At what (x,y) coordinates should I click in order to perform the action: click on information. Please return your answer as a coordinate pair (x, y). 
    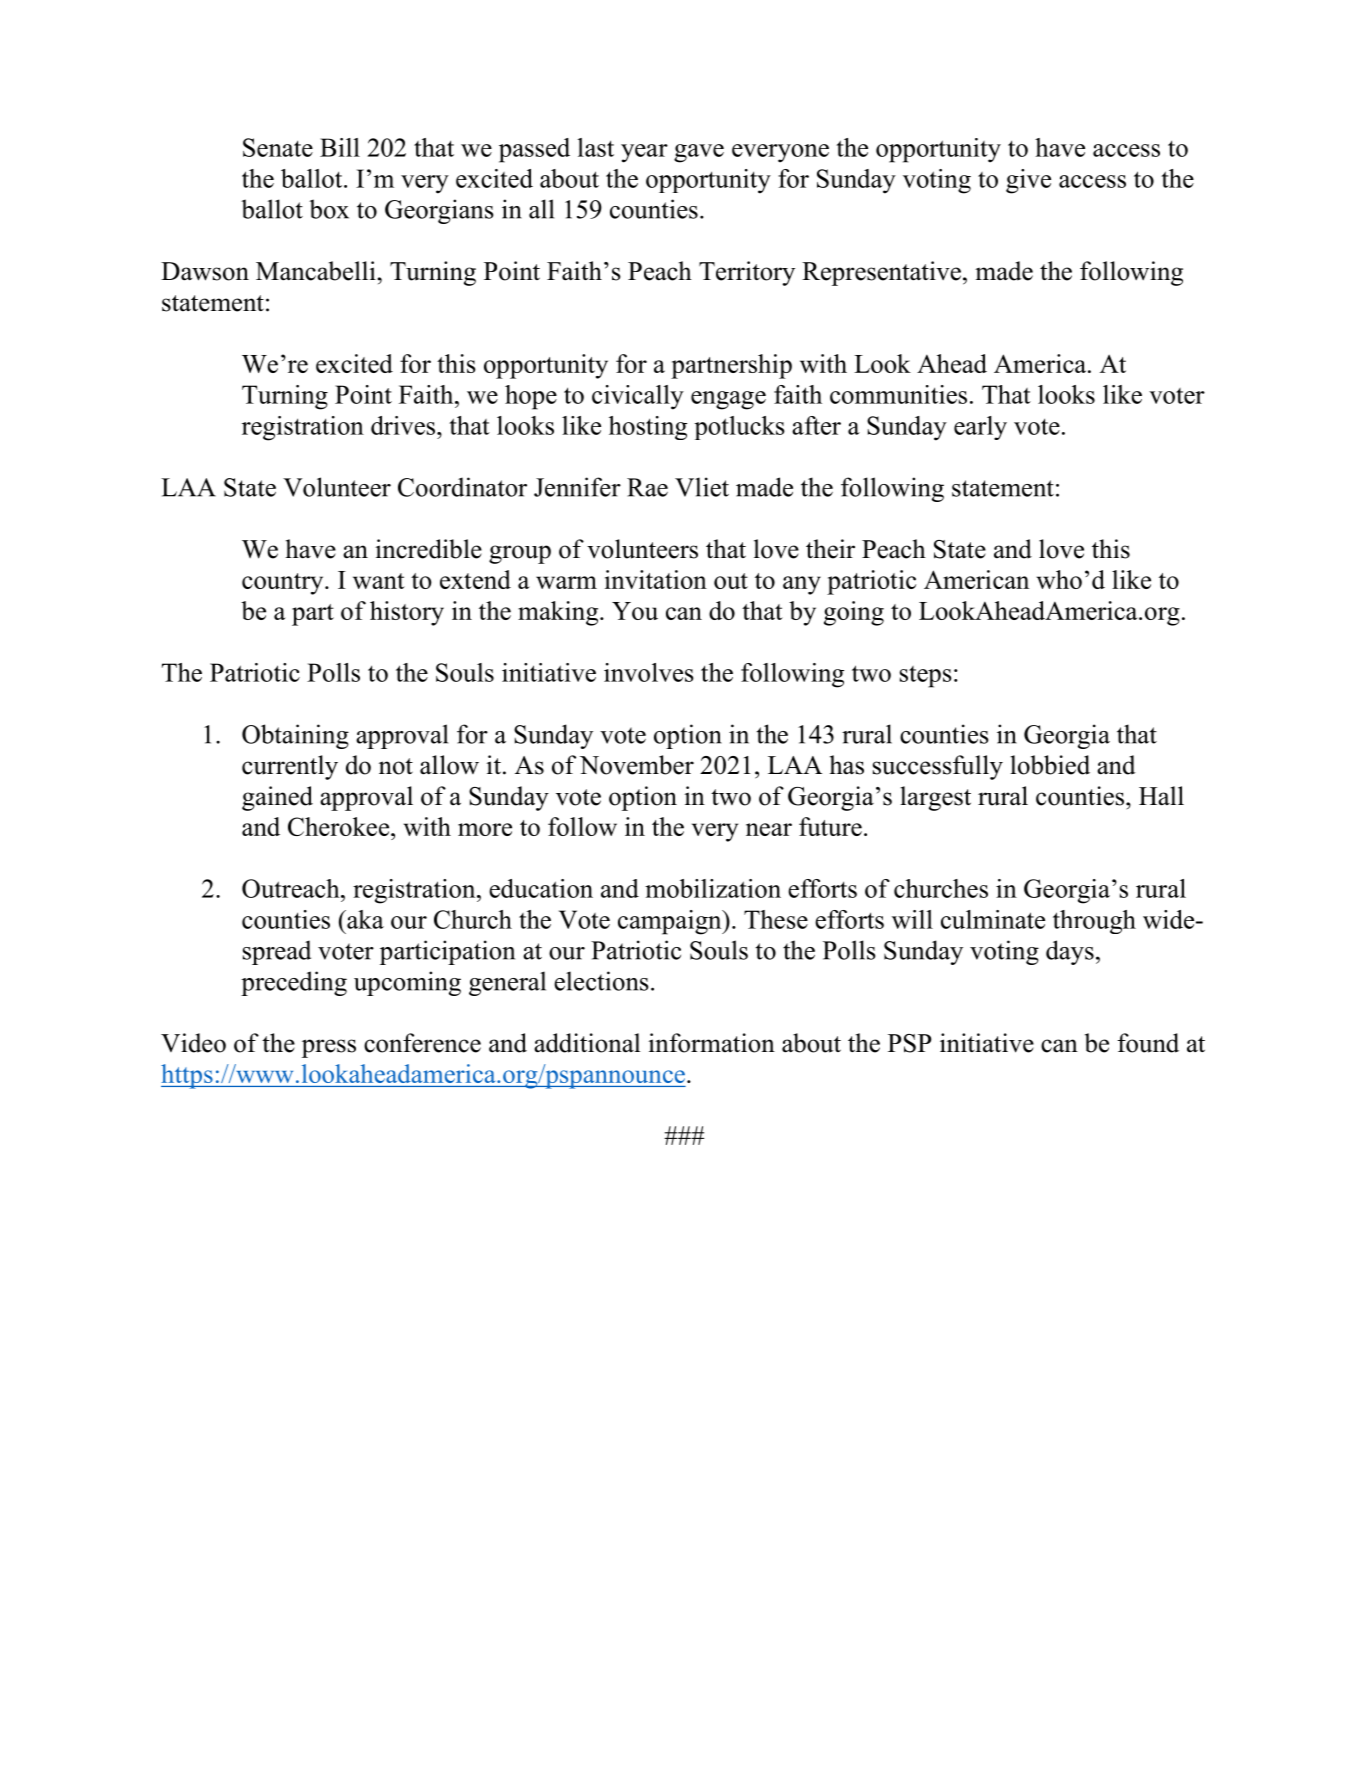
    Looking at the image, I should click on (711, 1043).
